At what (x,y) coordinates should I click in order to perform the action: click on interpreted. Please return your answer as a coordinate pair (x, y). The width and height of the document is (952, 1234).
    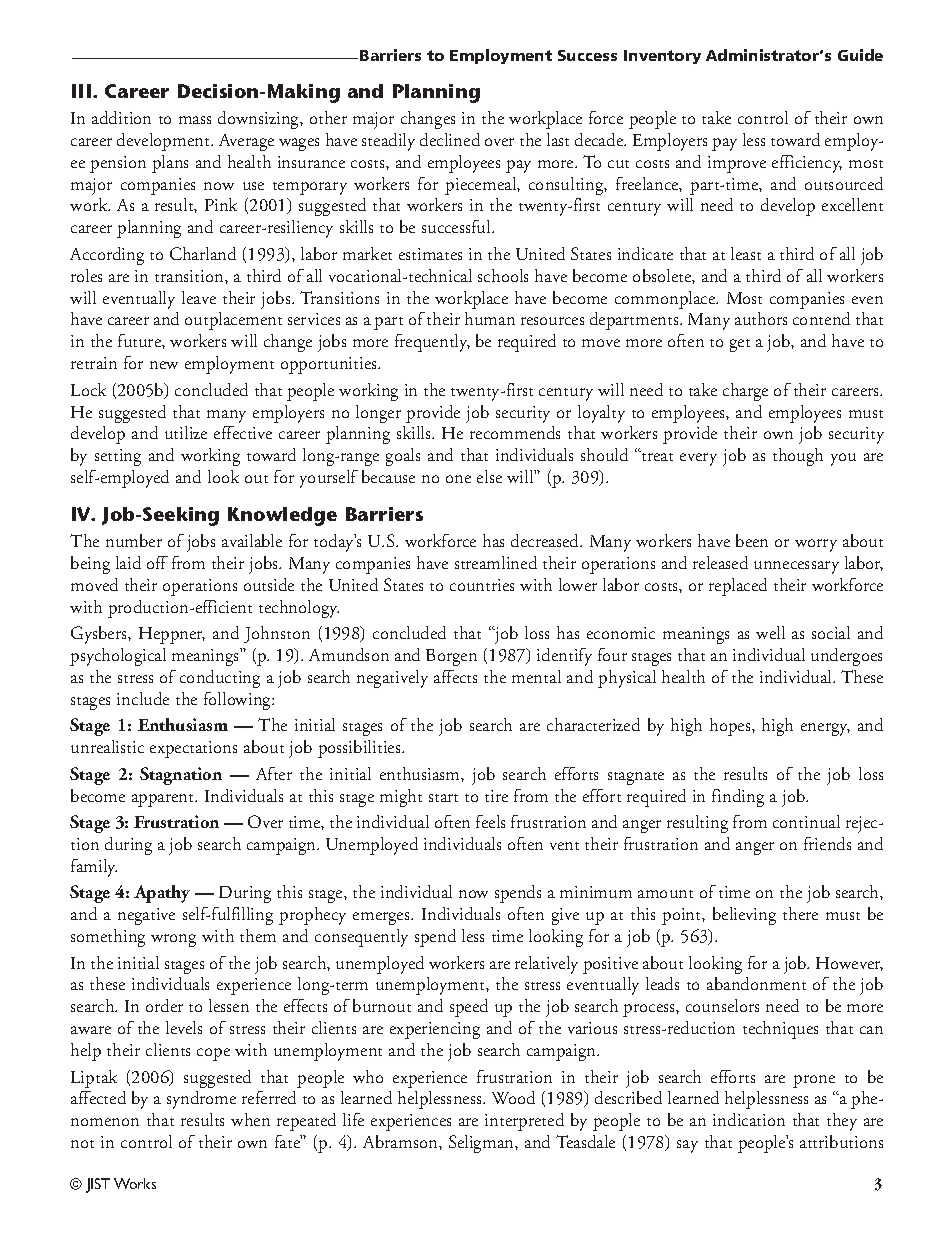
    Looking at the image, I should click on (524, 1122).
